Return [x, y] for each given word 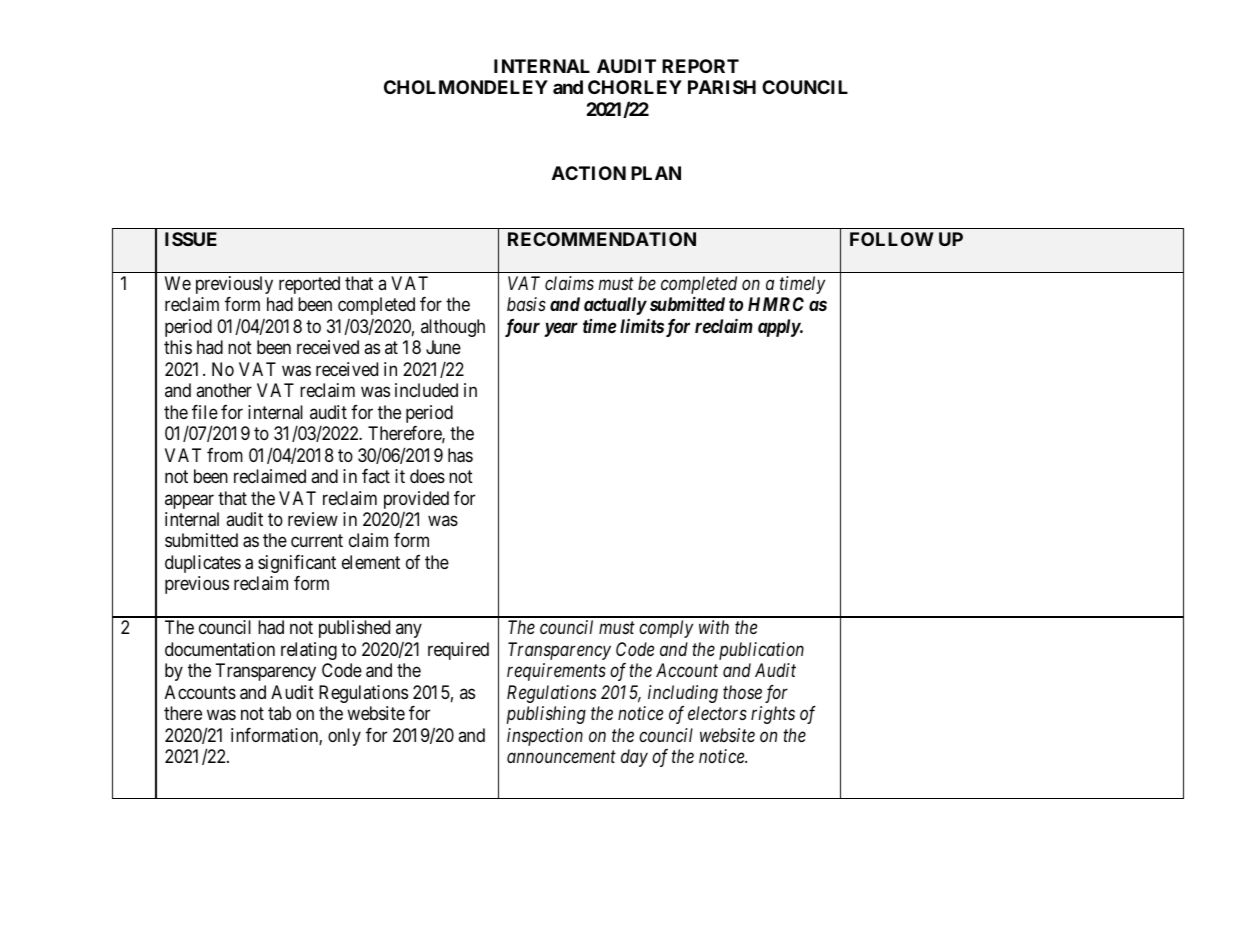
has [460, 455]
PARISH [722, 87]
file [205, 412]
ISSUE [191, 239]
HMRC [776, 304]
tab [279, 713]
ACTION [589, 173]
